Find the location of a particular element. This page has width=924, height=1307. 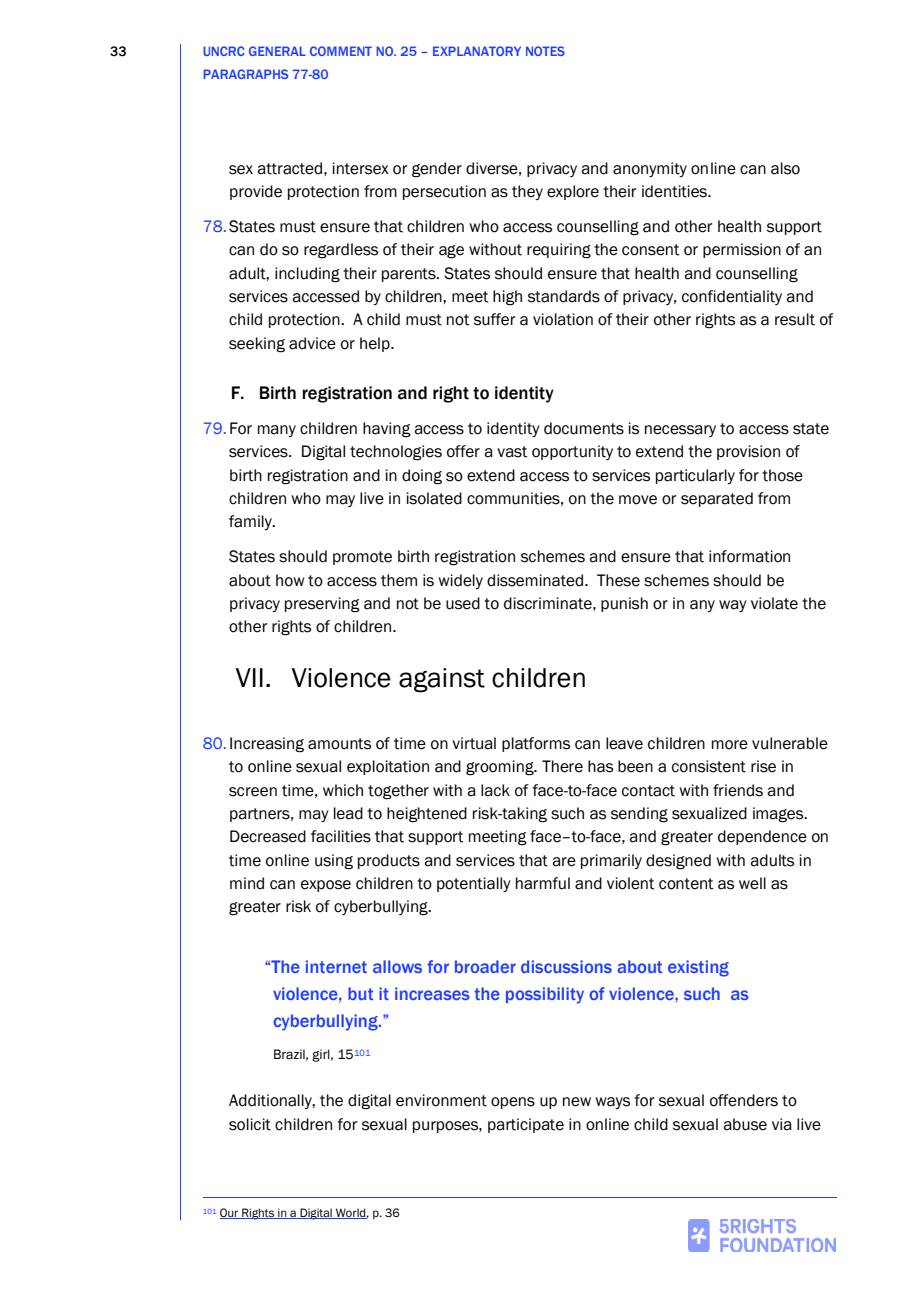

GENERAL is located at coordinates (277, 51).
